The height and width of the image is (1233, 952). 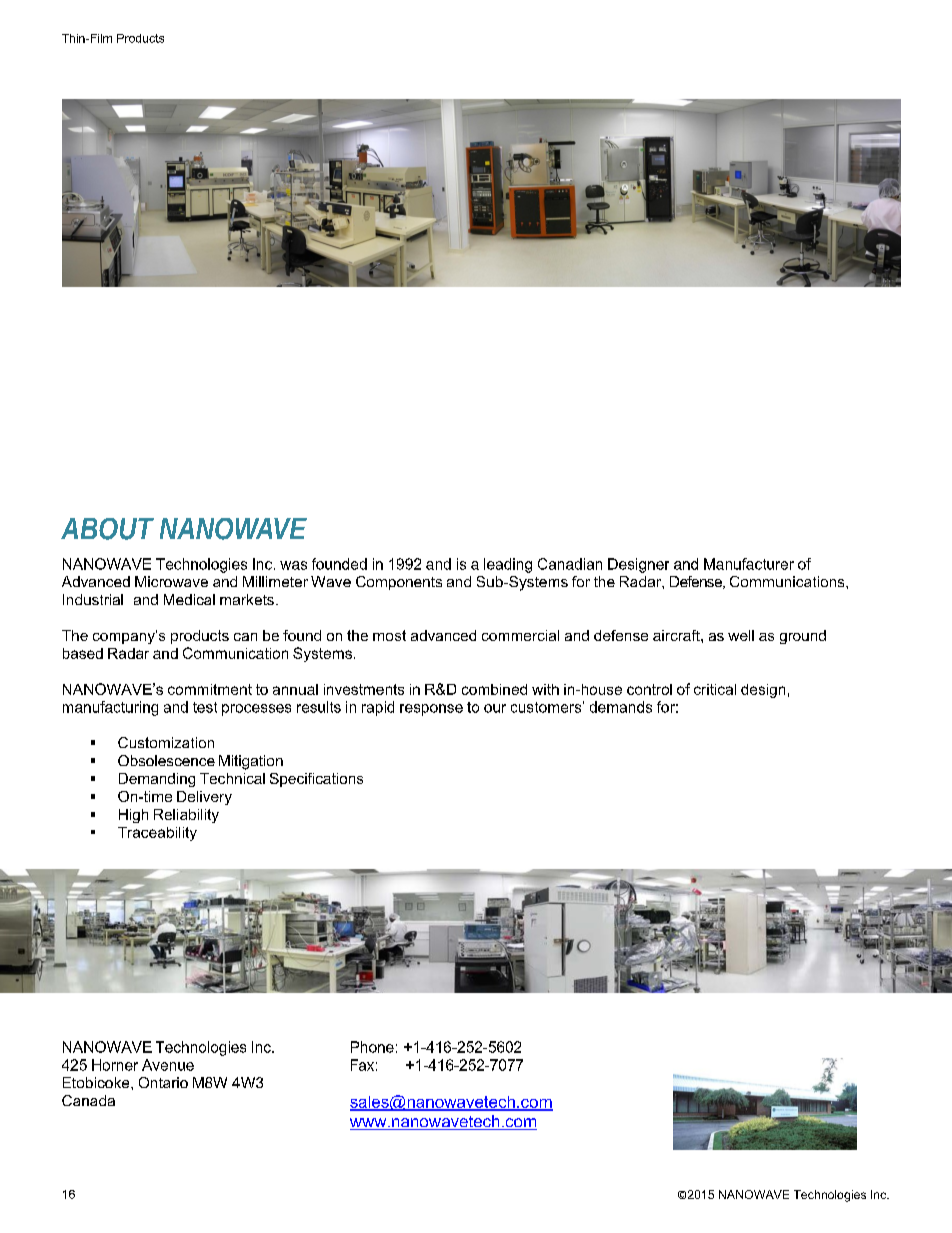 I want to click on ABOUT, so click(x=105, y=529).
